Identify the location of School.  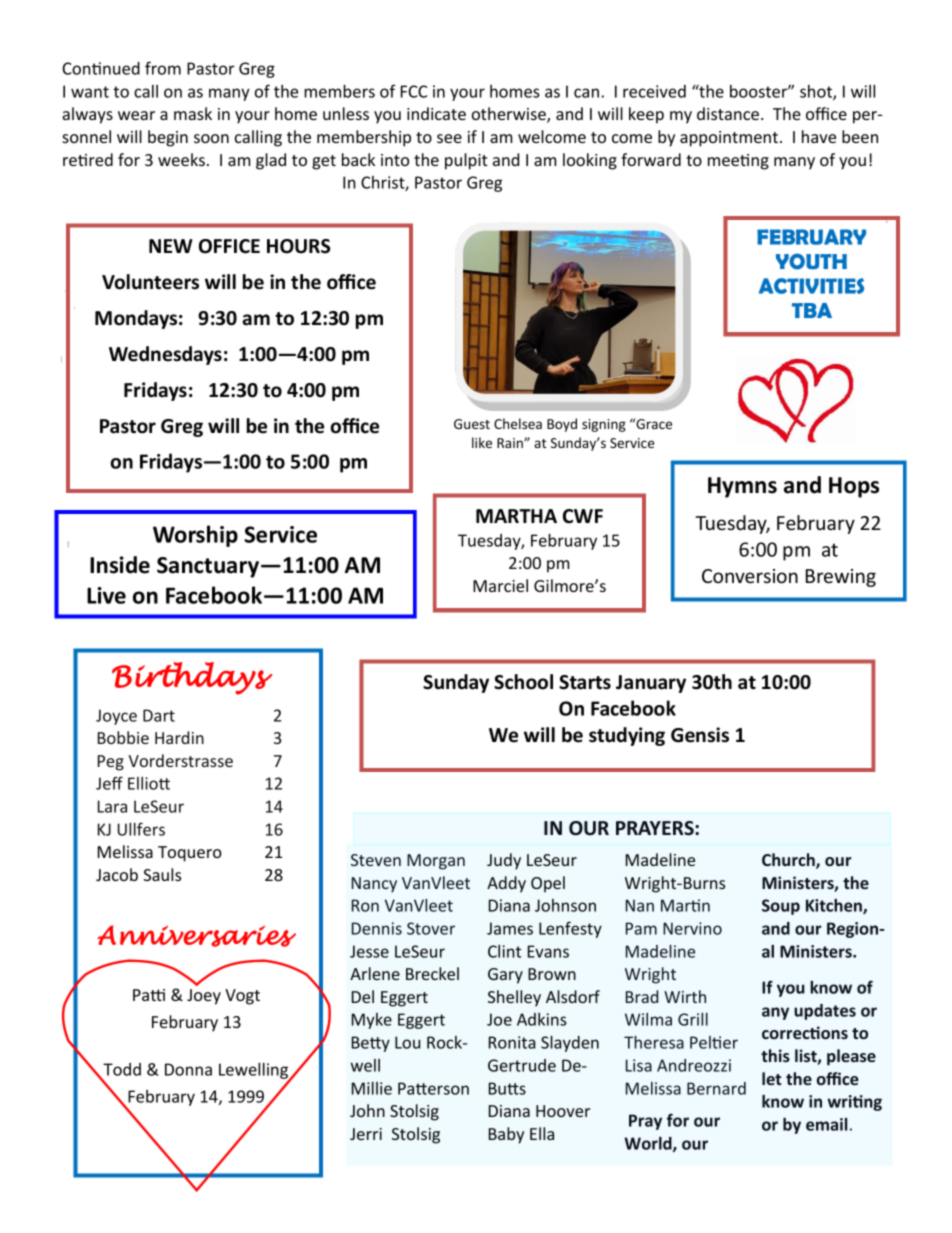
(523, 682).
